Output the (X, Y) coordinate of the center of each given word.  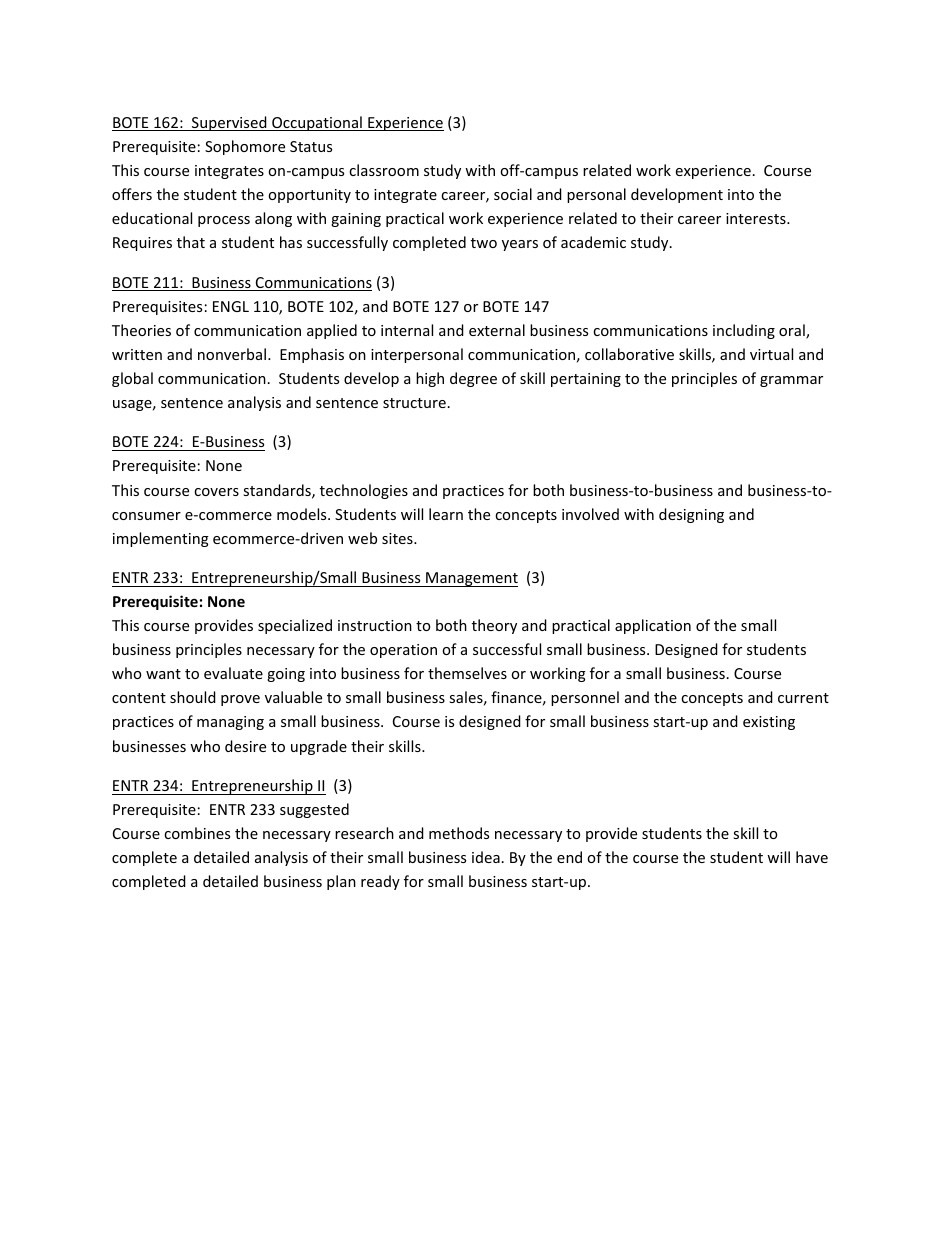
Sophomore (245, 147)
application (653, 626)
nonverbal (232, 354)
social (513, 194)
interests (757, 218)
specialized (295, 626)
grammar (791, 381)
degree (473, 379)
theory (494, 626)
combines (197, 833)
